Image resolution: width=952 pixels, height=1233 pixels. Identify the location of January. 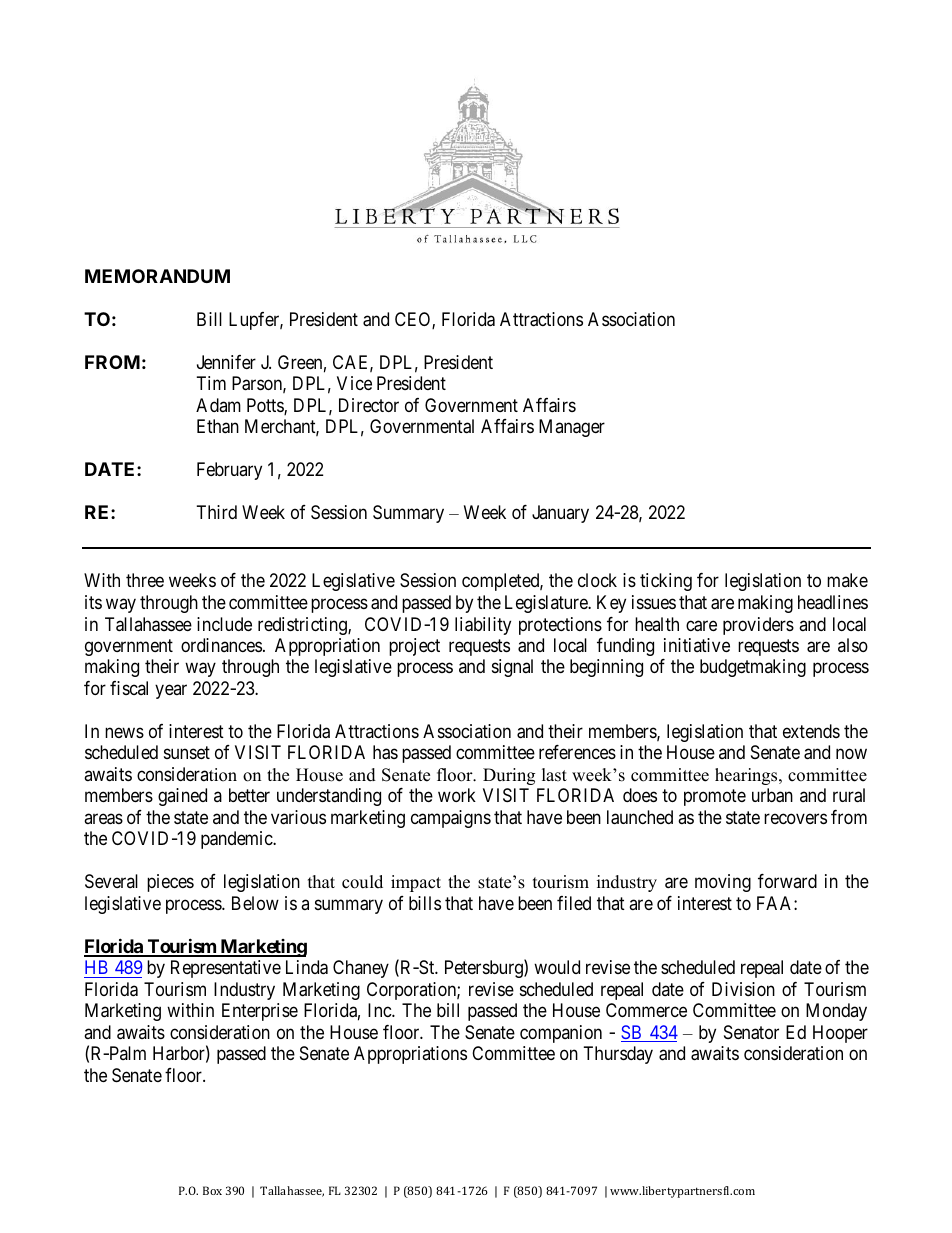
(560, 514).
